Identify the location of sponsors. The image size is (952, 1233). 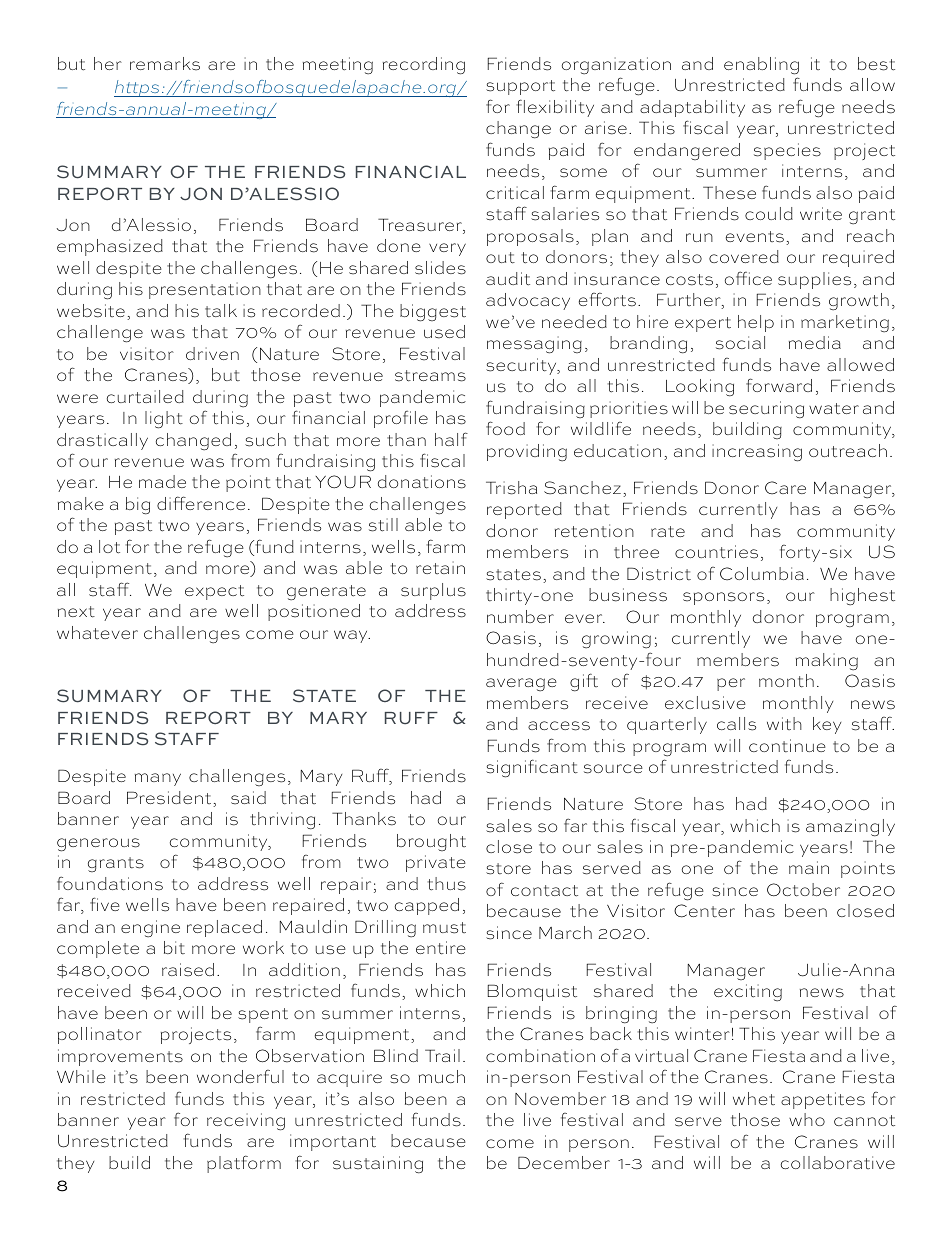
(723, 598).
